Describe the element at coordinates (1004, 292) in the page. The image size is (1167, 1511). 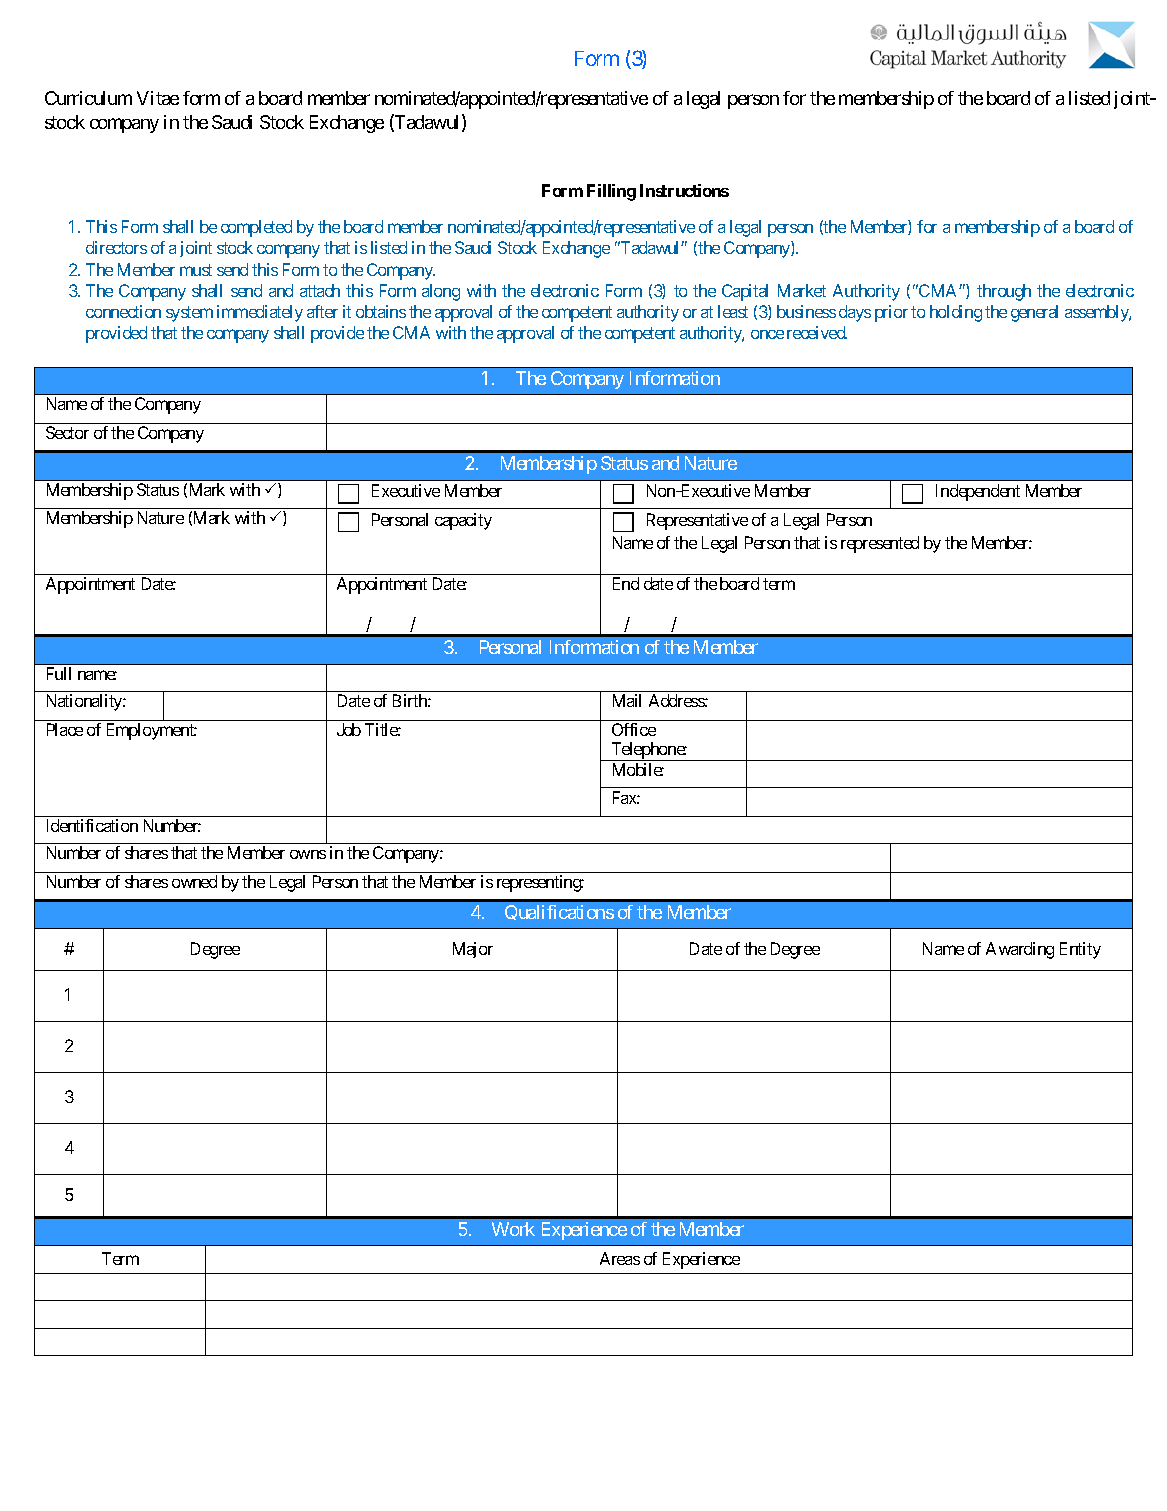
I see `through` at that location.
